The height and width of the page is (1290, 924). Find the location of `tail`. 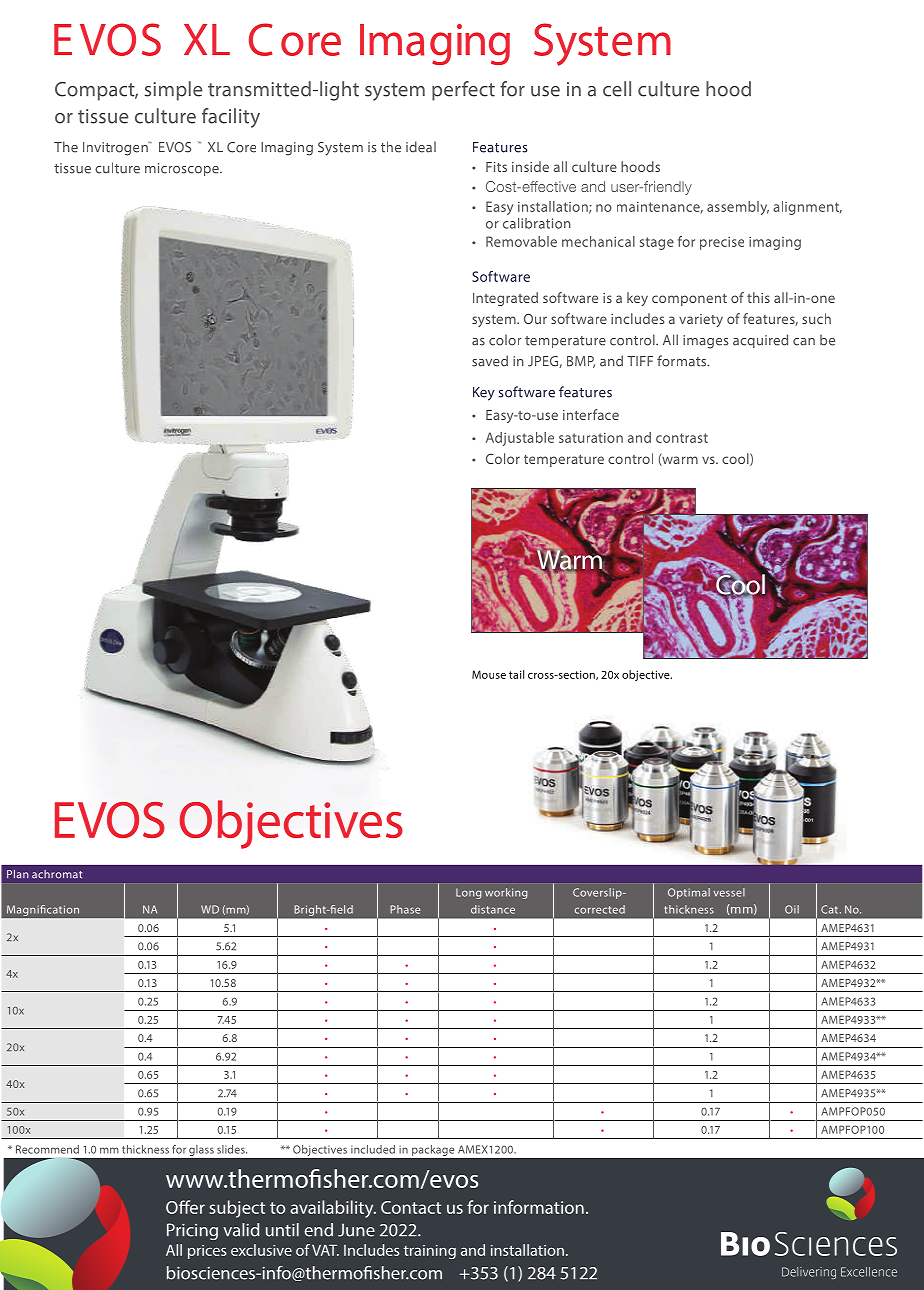

tail is located at coordinates (516, 674).
